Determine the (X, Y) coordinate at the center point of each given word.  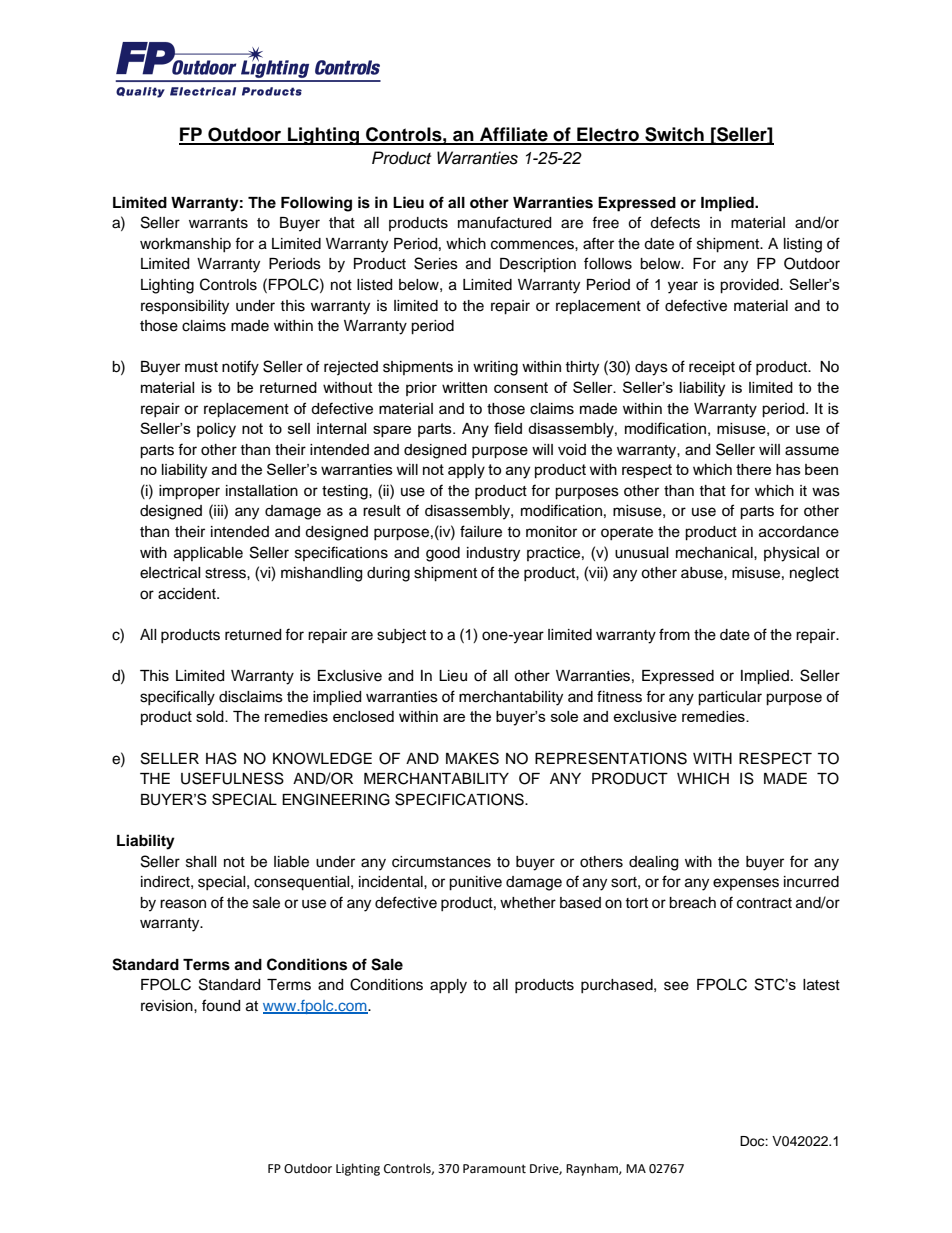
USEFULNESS (232, 778)
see (676, 986)
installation (262, 491)
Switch (674, 135)
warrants (218, 223)
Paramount (494, 1169)
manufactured (504, 222)
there (753, 469)
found (221, 1005)
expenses (746, 884)
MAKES (472, 758)
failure (481, 531)
